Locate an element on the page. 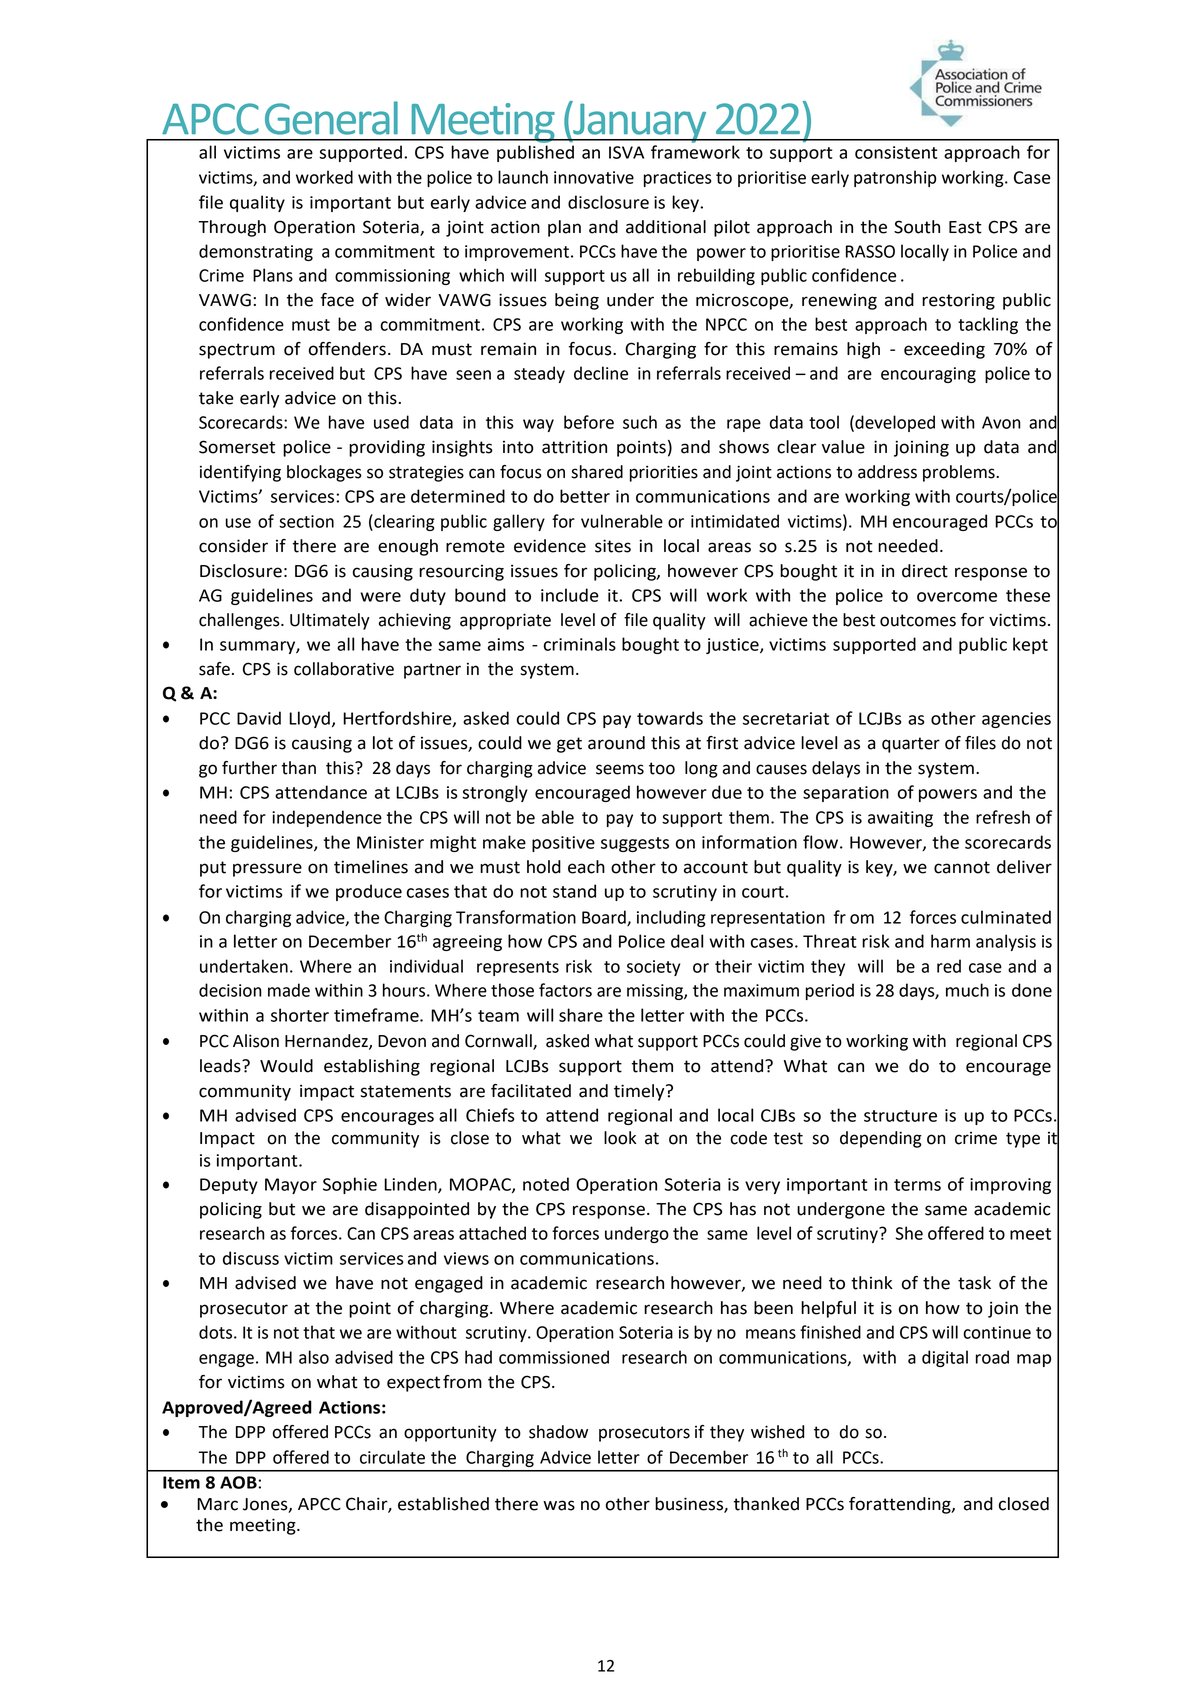 This image has height=1696, width=1200. challenges is located at coordinates (240, 621).
